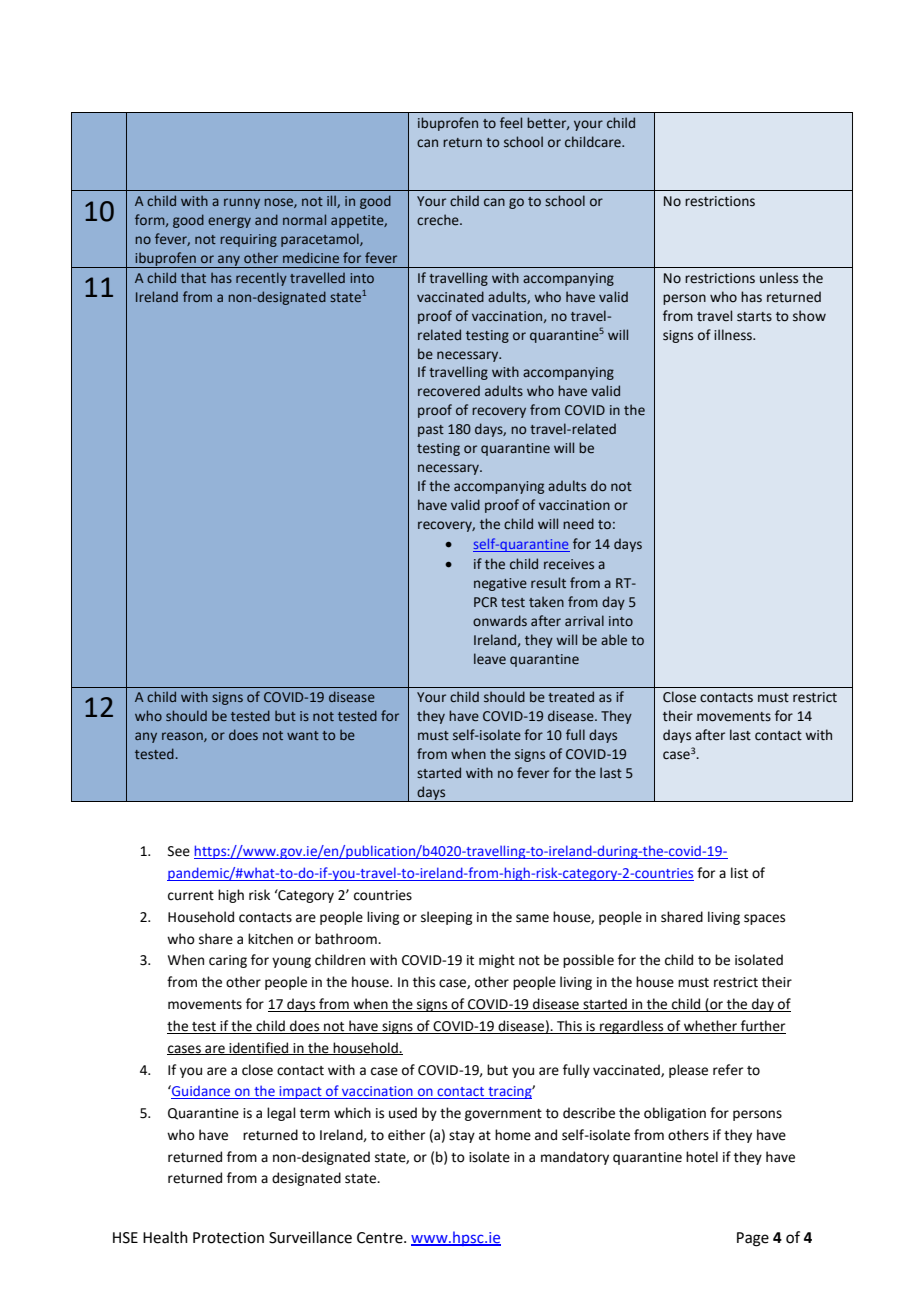 The image size is (924, 1308). What do you see at coordinates (228, 1238) in the screenshot?
I see `Protection` at bounding box center [228, 1238].
